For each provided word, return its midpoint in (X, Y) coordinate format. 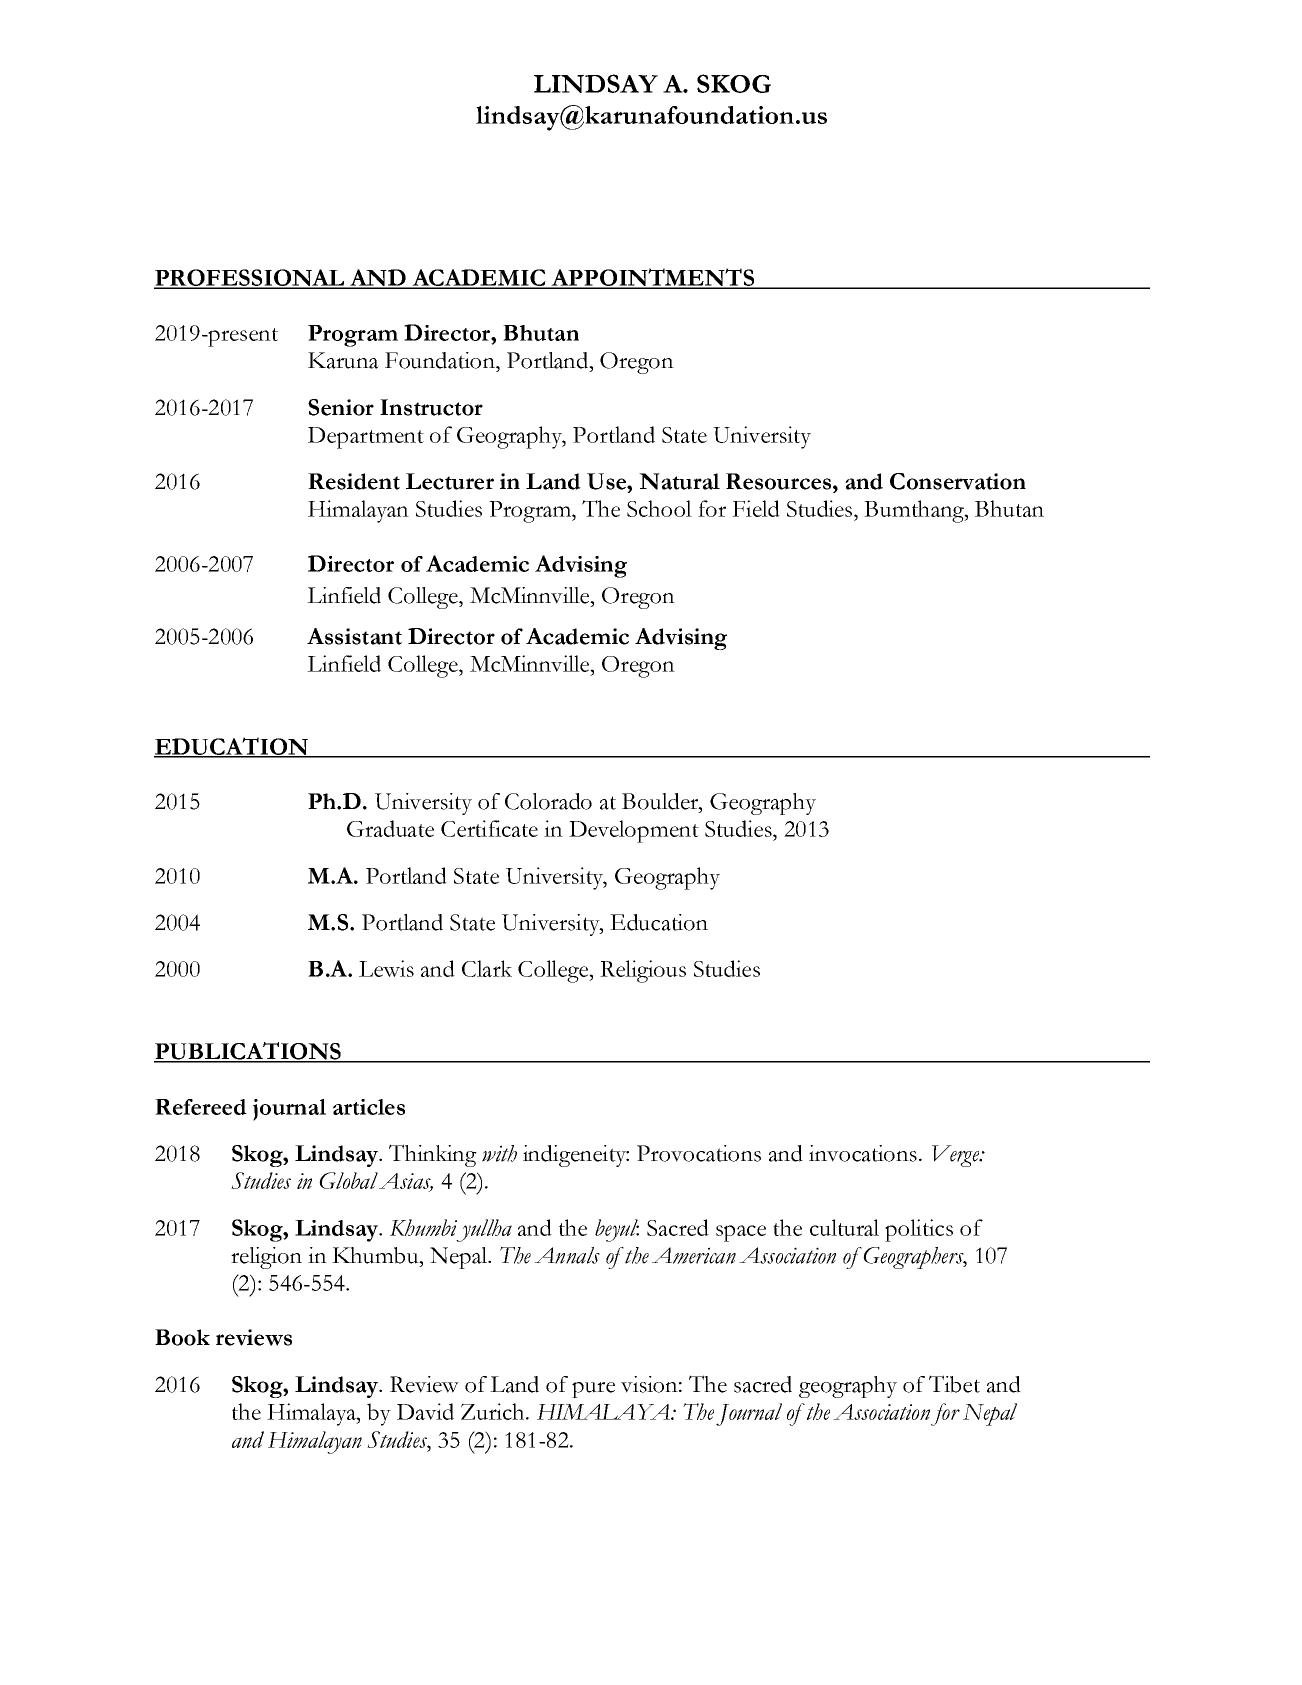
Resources (778, 481)
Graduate (390, 828)
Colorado (548, 801)
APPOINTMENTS (653, 278)
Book (182, 1337)
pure (593, 1390)
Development (634, 831)
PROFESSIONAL (250, 278)
